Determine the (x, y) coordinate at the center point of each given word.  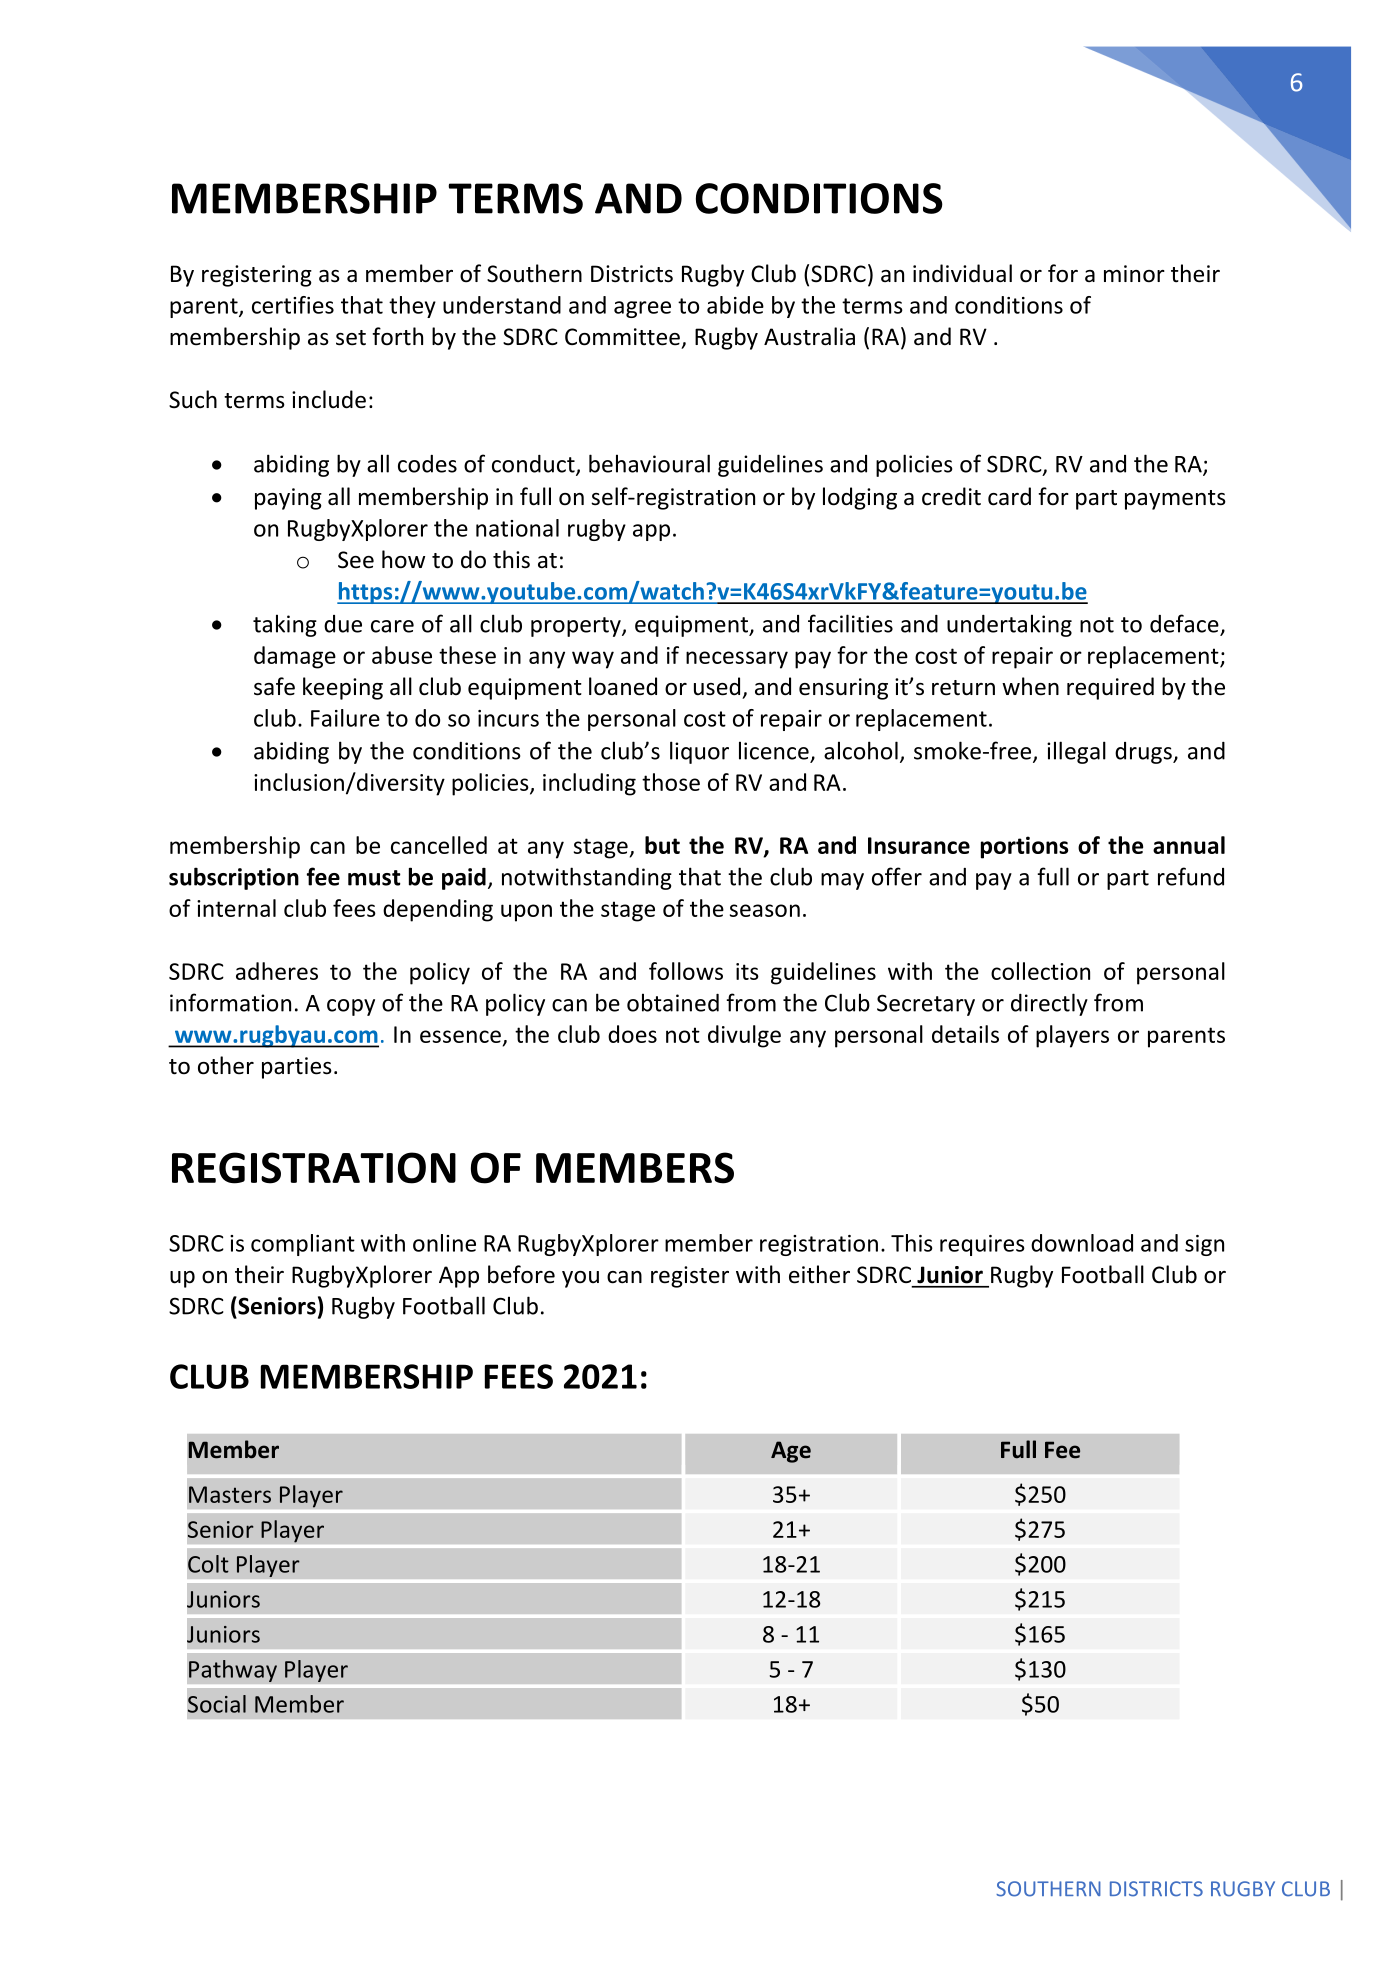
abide (735, 305)
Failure (345, 718)
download (1082, 1243)
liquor (699, 752)
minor (1134, 274)
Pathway (233, 1671)
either (819, 1274)
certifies (293, 305)
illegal (1076, 752)
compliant (303, 1245)
